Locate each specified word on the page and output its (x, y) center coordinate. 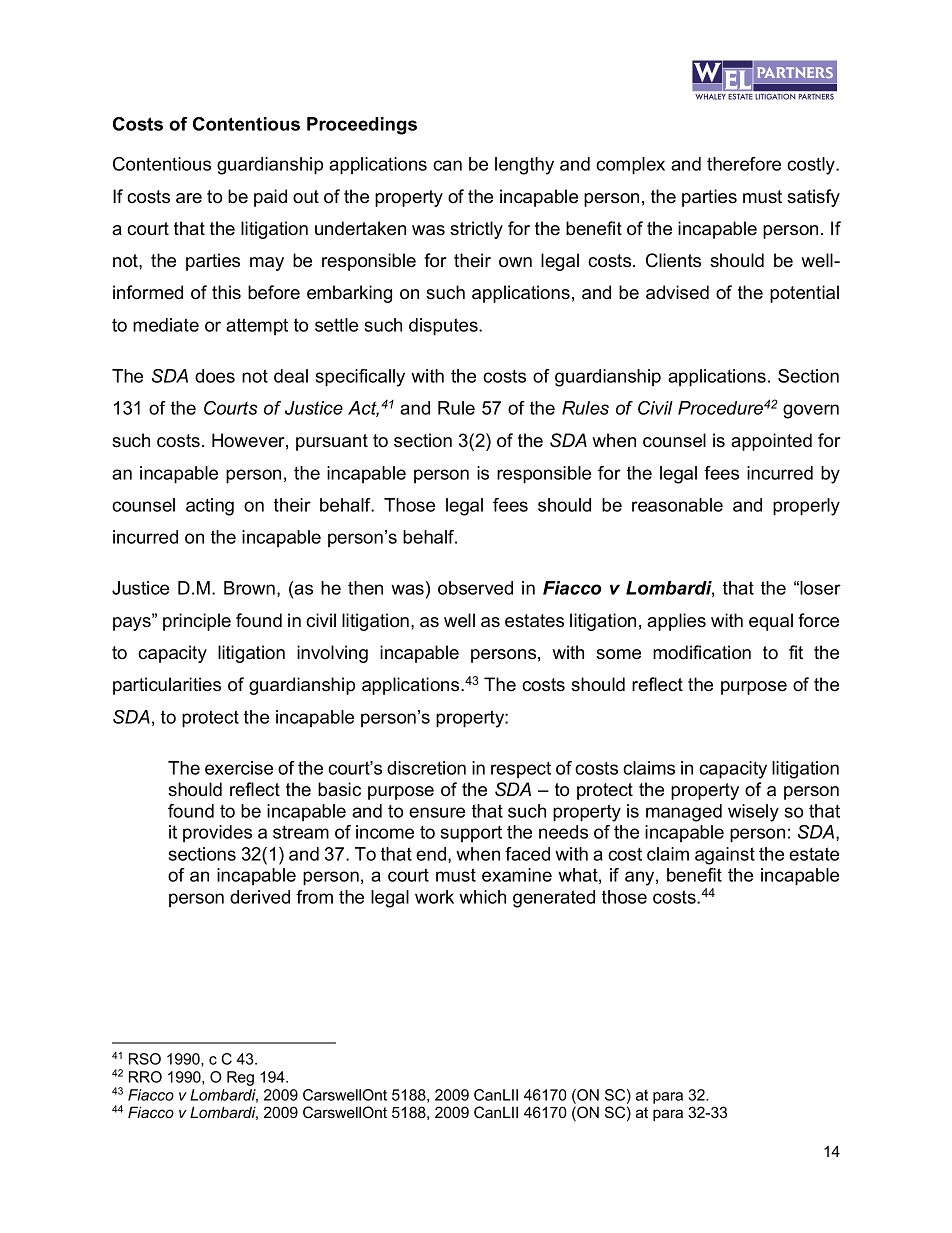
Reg (240, 1078)
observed (475, 588)
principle (197, 622)
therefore (744, 164)
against (725, 856)
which (482, 897)
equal (771, 622)
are (189, 198)
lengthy (524, 166)
